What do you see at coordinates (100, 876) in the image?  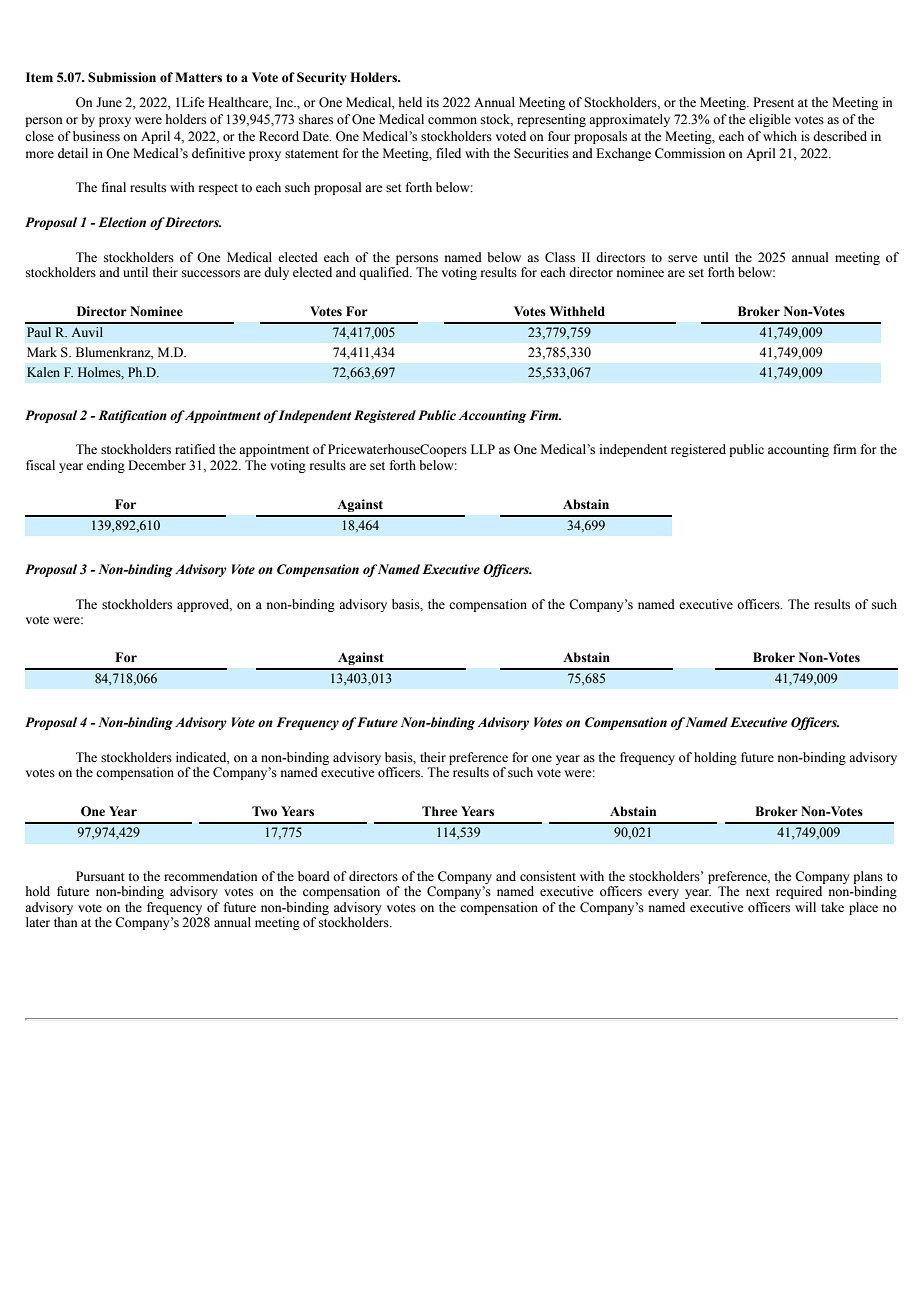 I see `Pursuant` at bounding box center [100, 876].
